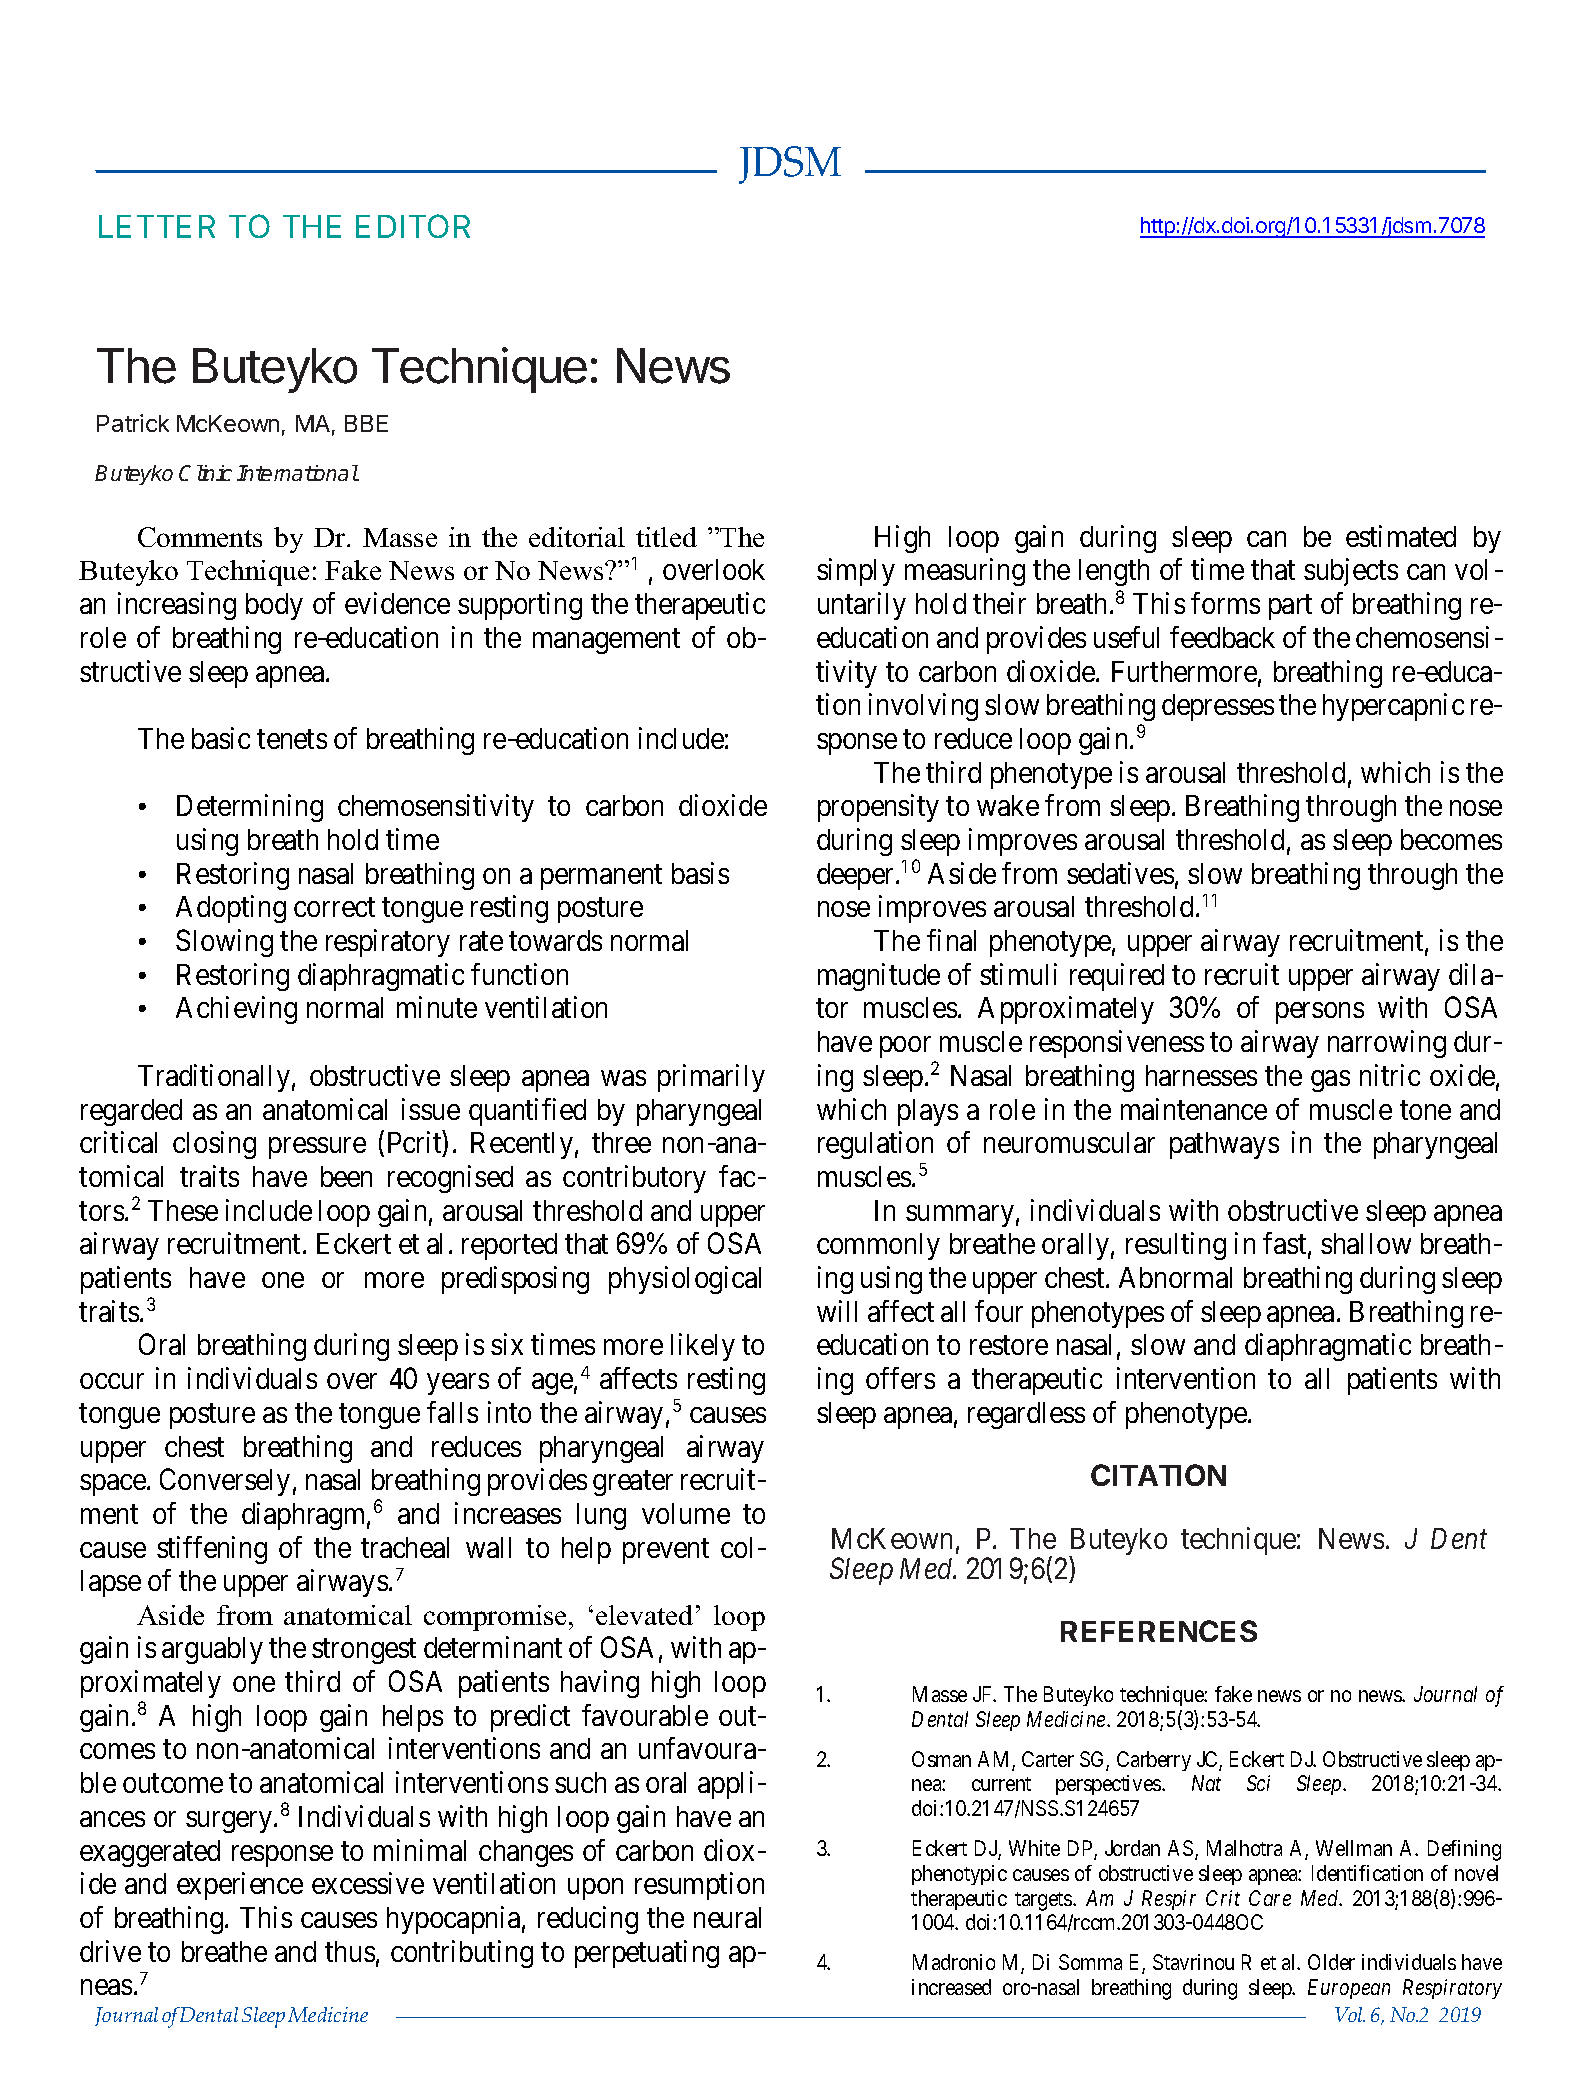 This document has height=2085, width=1582. What do you see at coordinates (157, 226) in the document?
I see `LETTER` at bounding box center [157, 226].
